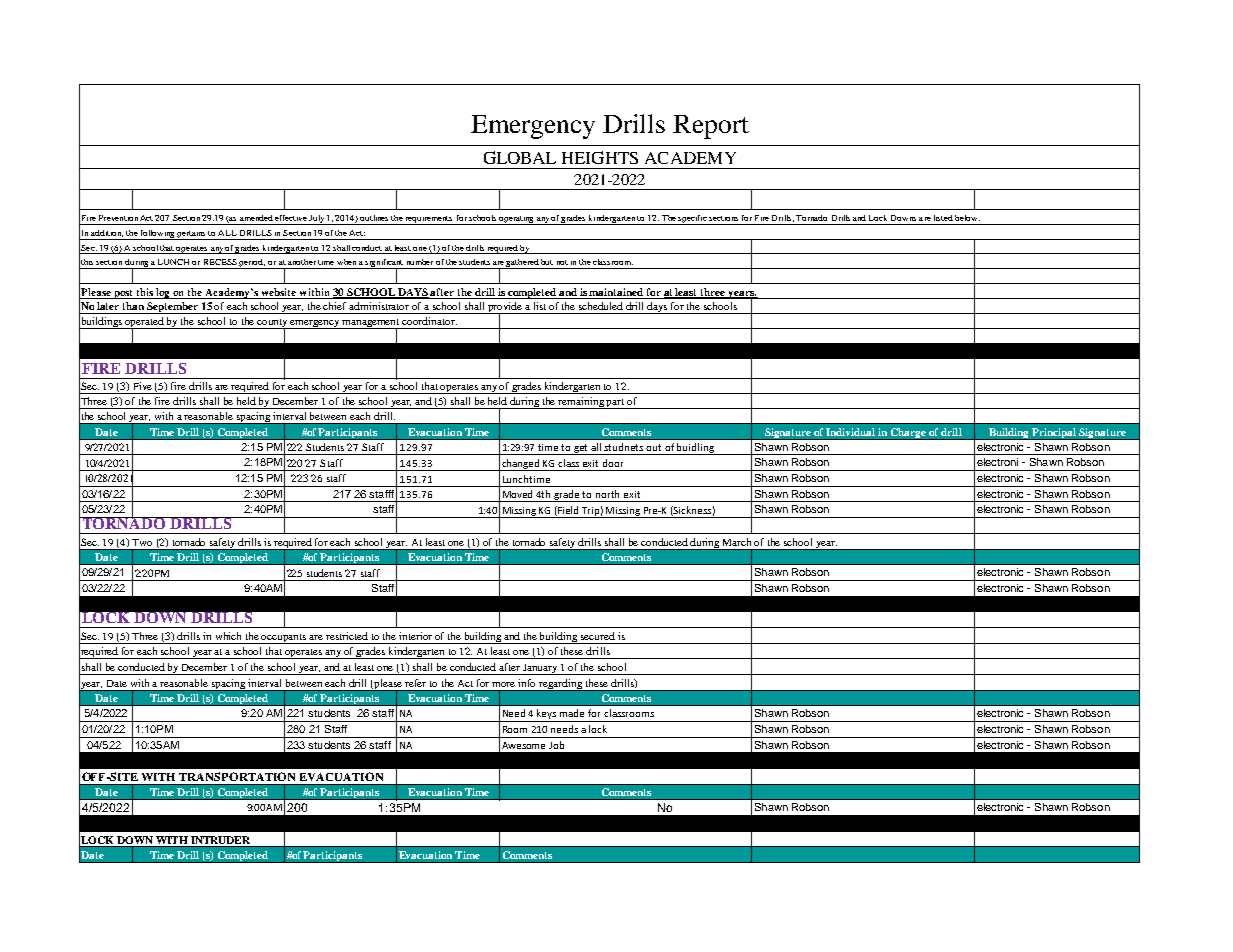 The height and width of the document is (952, 1233). I want to click on info, so click(526, 683).
